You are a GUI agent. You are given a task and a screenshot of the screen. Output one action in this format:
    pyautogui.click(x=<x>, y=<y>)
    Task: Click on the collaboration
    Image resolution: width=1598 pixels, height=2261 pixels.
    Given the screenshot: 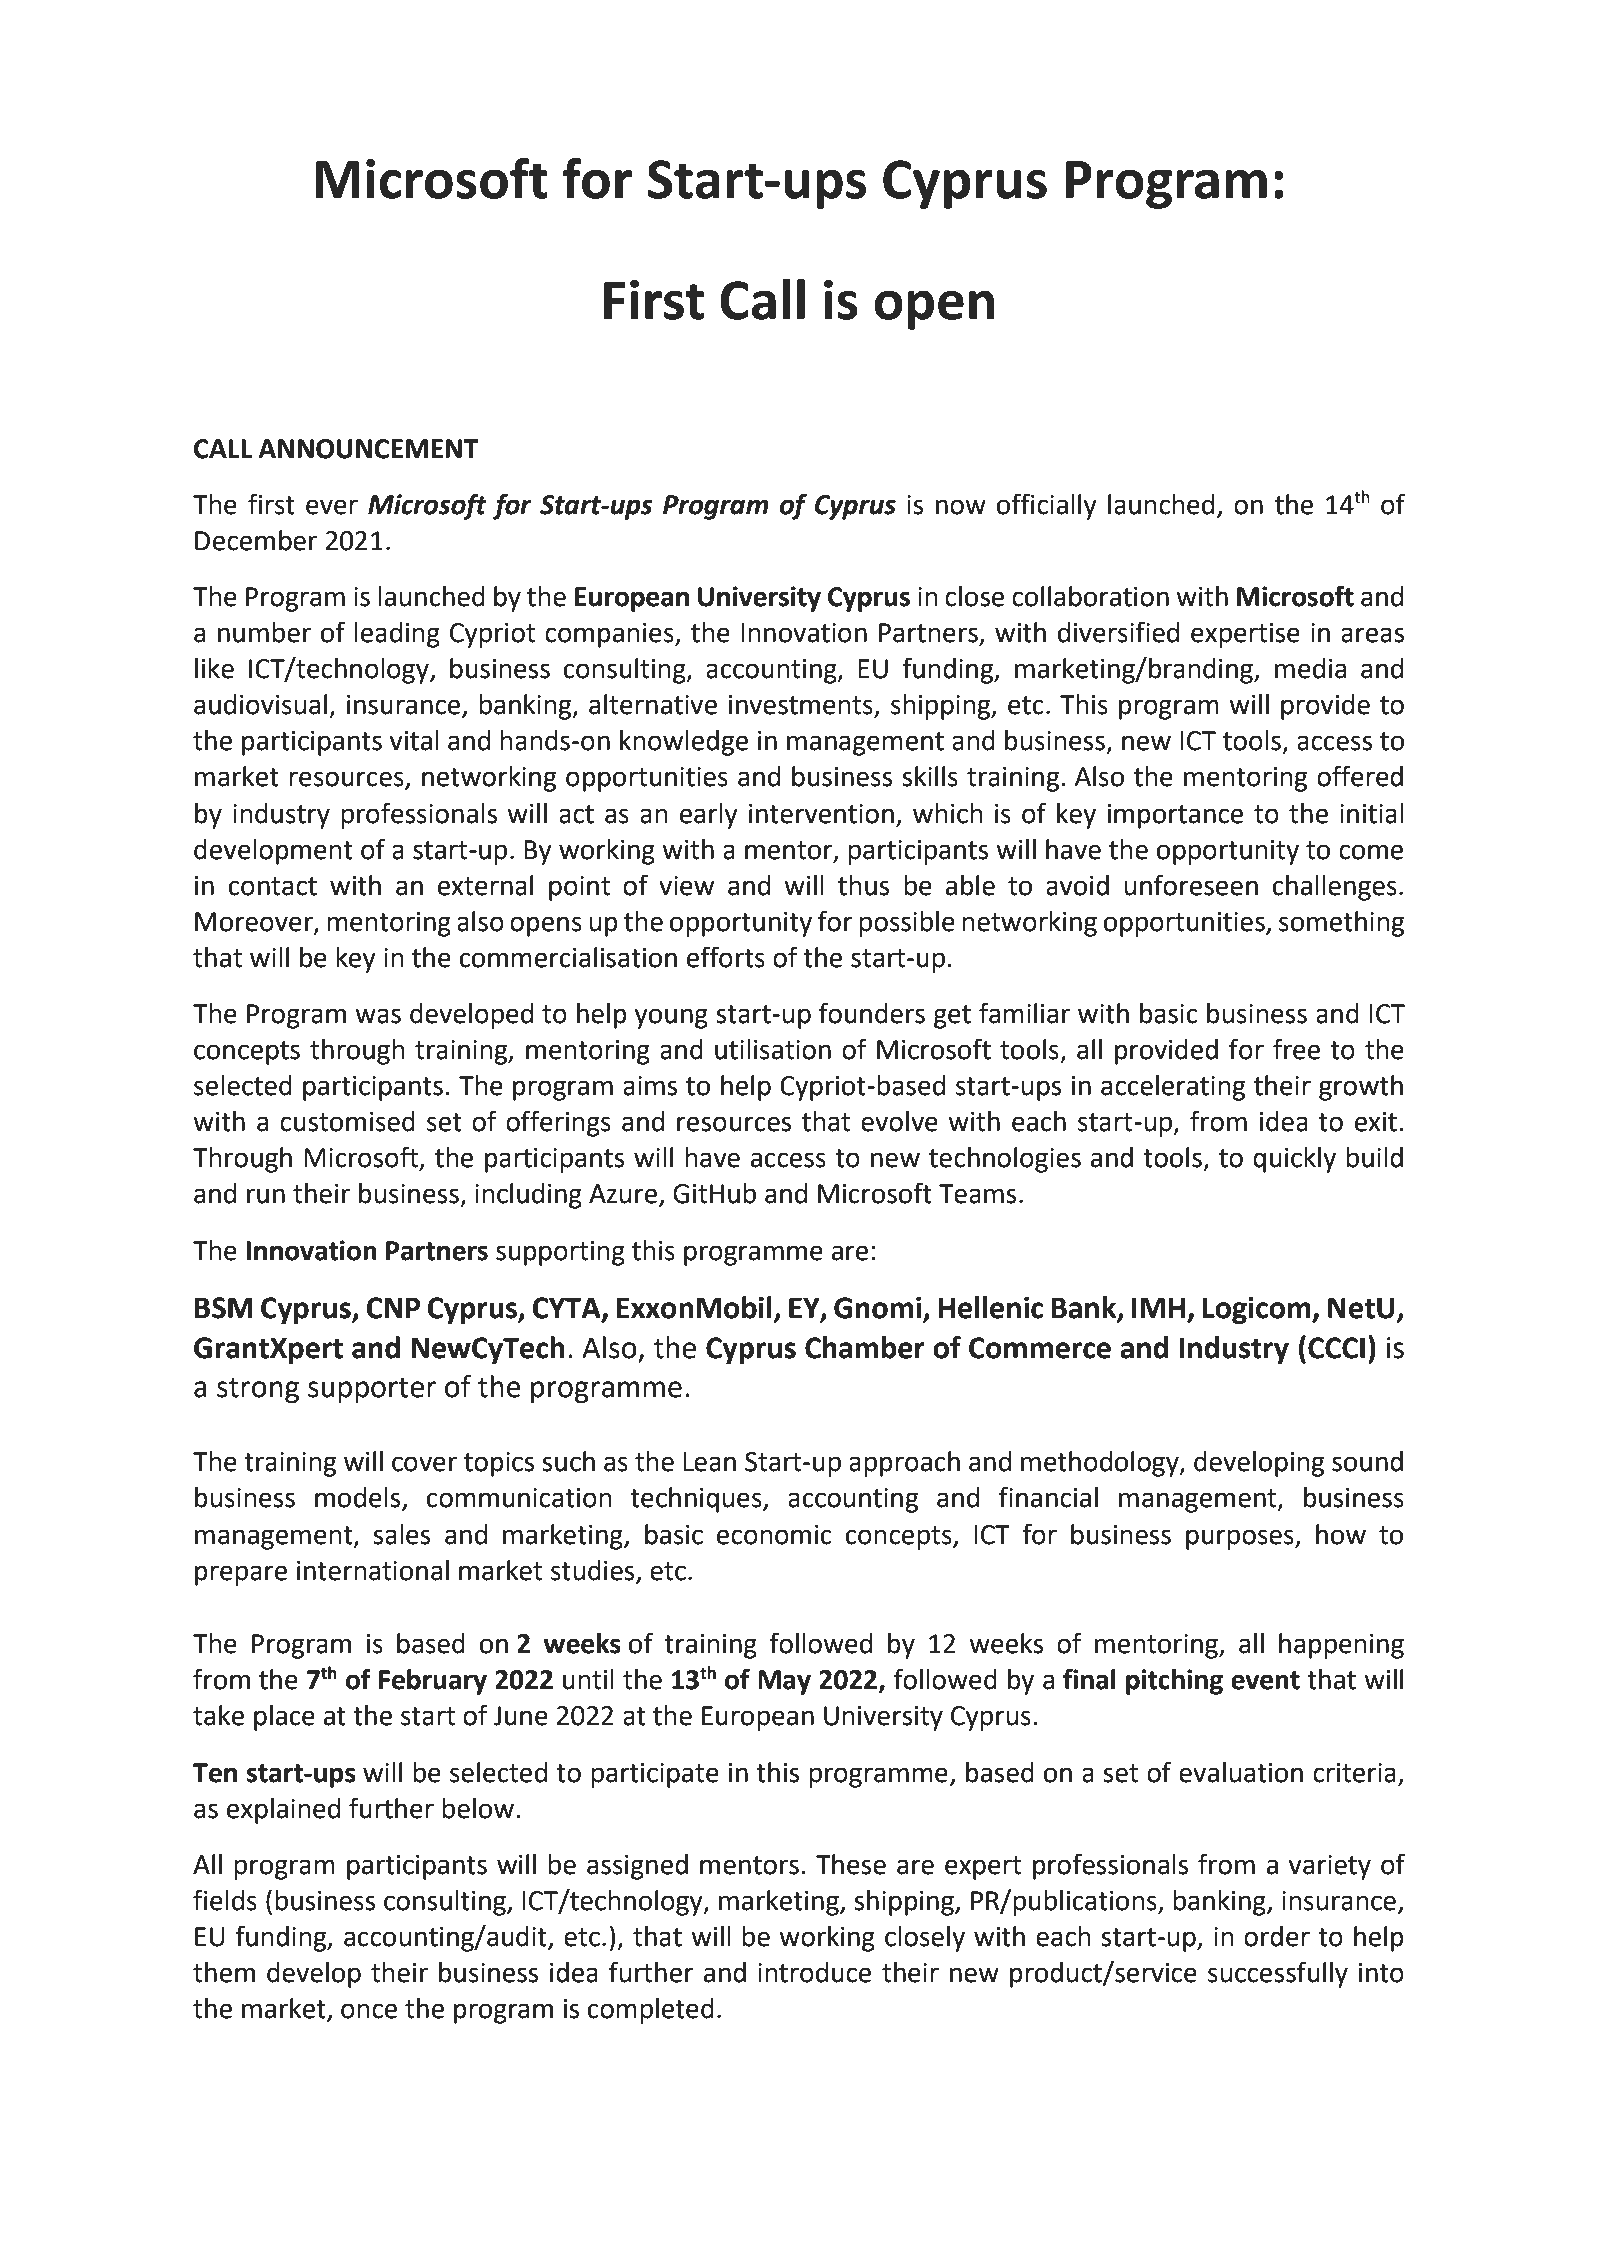 What is the action you would take?
    pyautogui.click(x=1090, y=596)
